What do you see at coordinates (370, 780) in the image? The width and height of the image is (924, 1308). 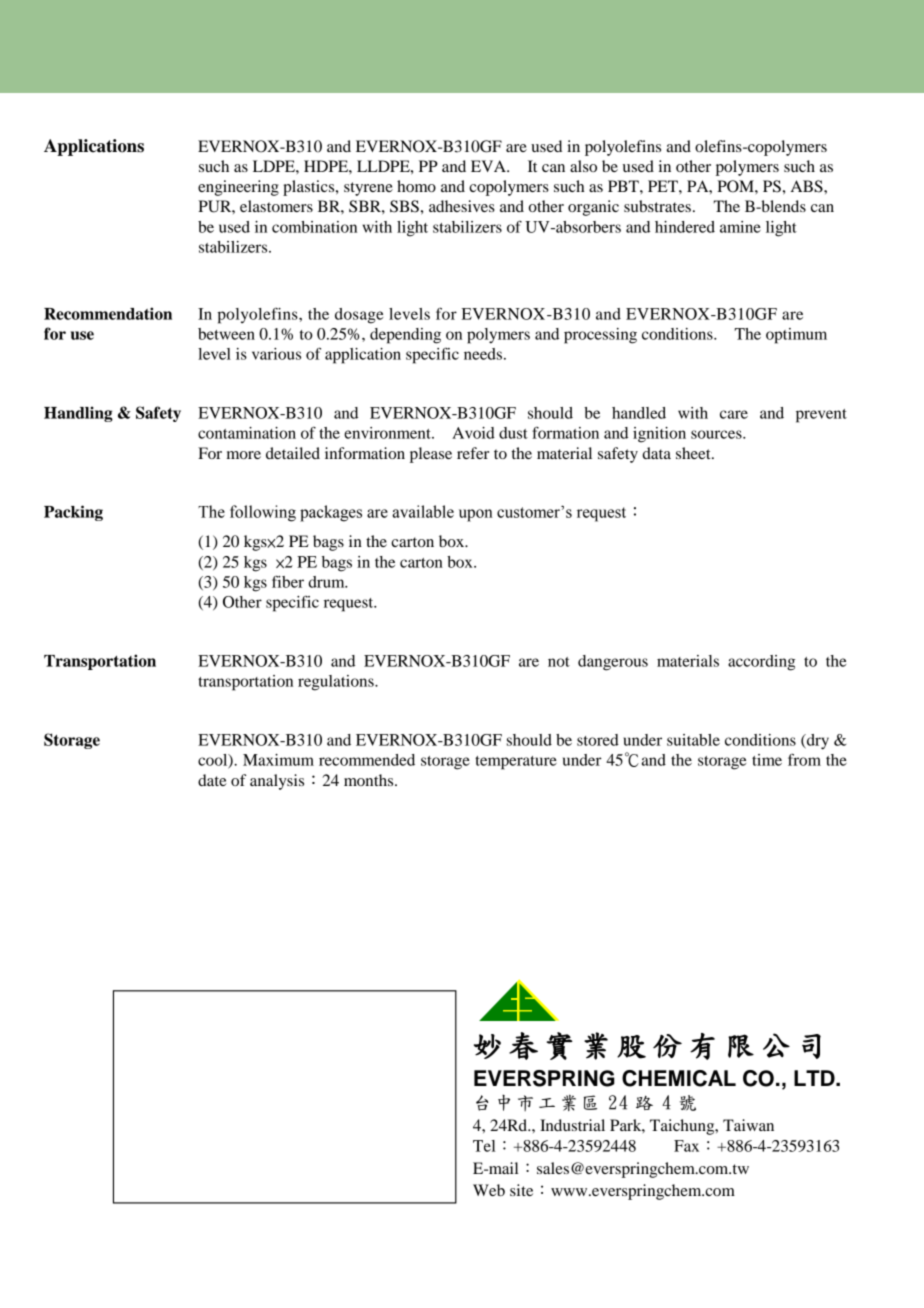 I see `months` at bounding box center [370, 780].
